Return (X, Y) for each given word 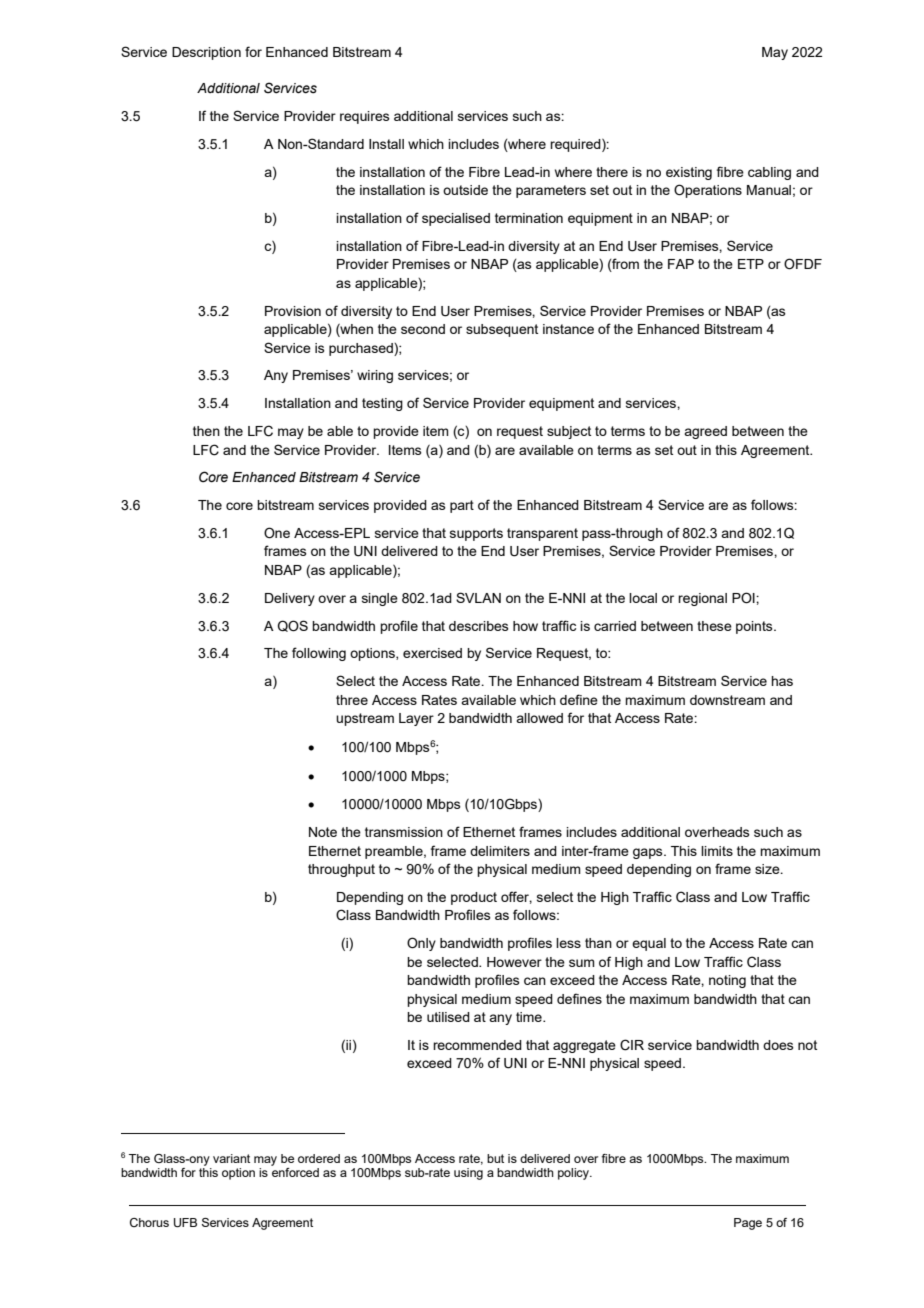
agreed (705, 432)
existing (689, 173)
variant (231, 1158)
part (462, 506)
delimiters (500, 851)
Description (206, 53)
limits (717, 851)
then (206, 431)
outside (465, 190)
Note (323, 832)
